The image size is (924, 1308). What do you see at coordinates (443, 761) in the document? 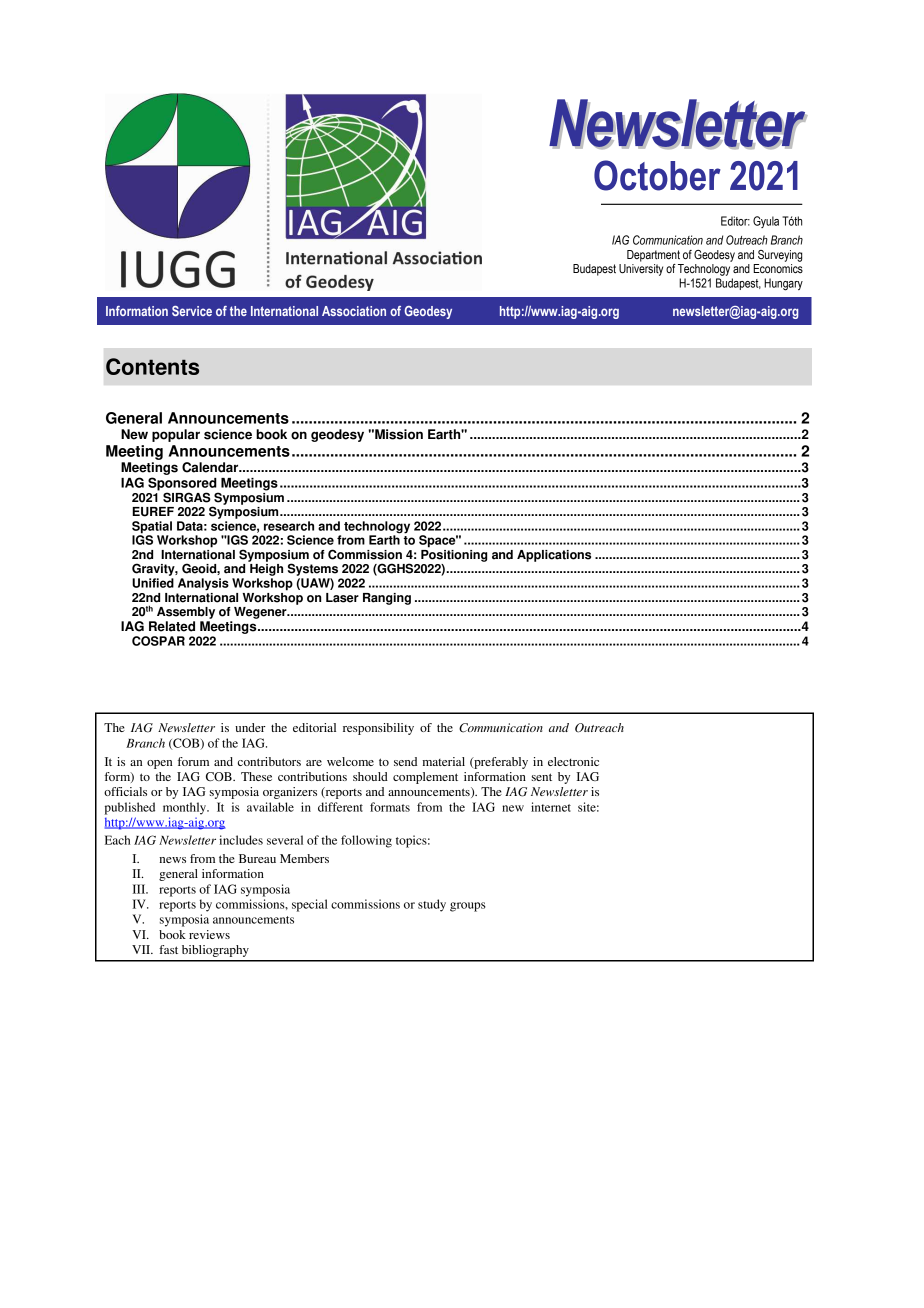
I see `material` at bounding box center [443, 761].
